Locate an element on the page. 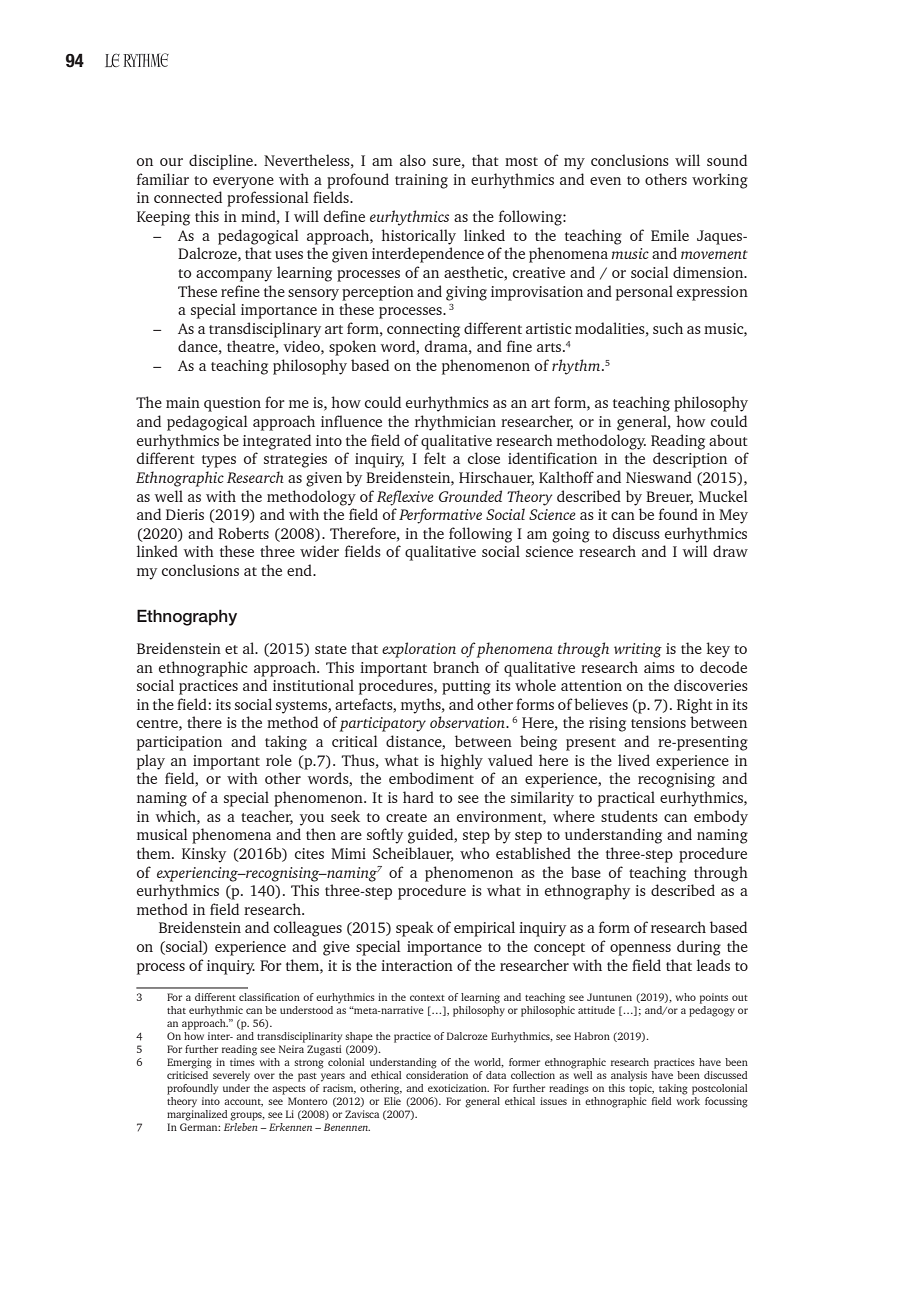 The image size is (924, 1308). question is located at coordinates (232, 404).
